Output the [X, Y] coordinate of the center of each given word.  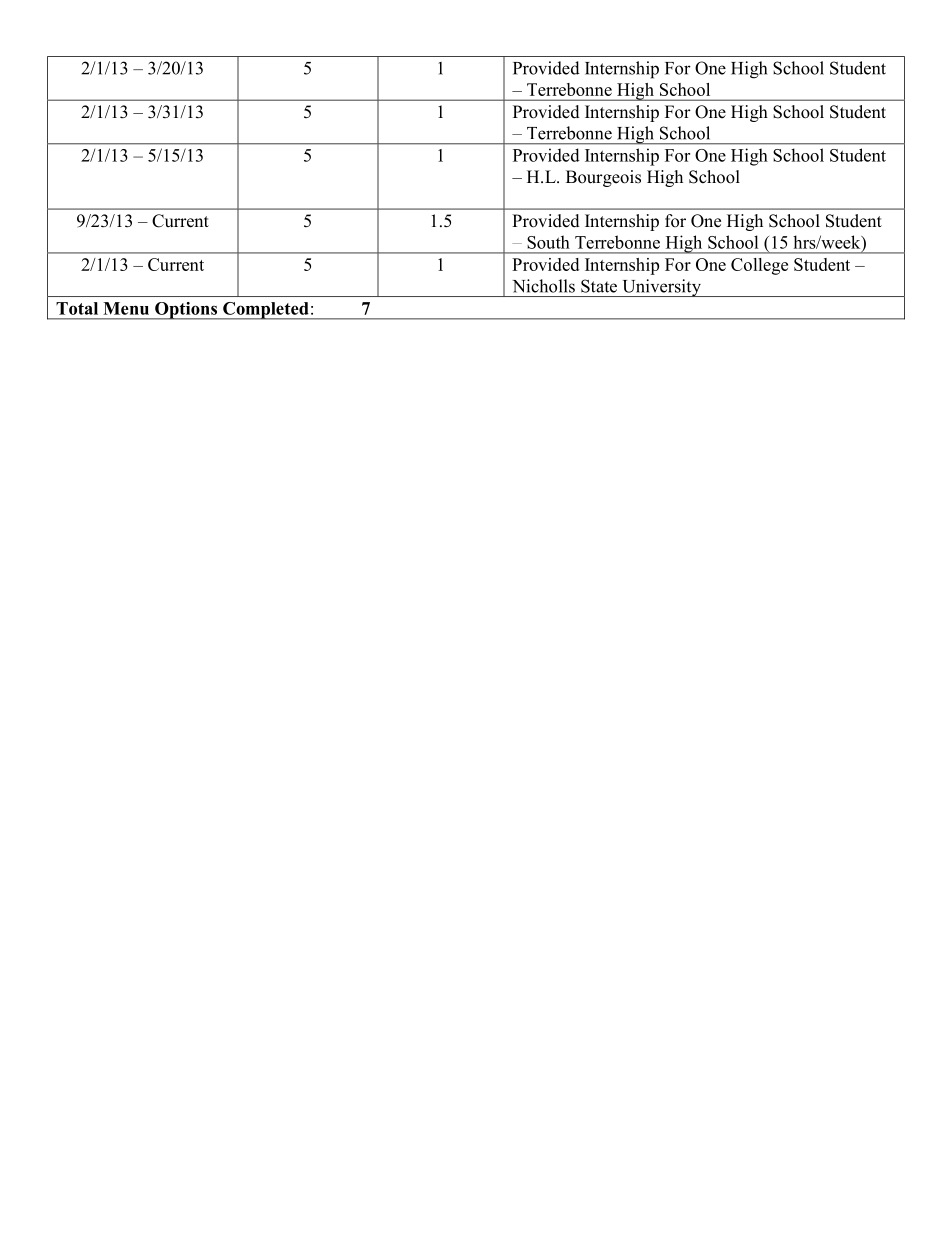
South [548, 242]
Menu [126, 308]
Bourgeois [603, 178]
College [759, 266]
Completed [266, 311]
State [599, 286]
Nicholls [543, 286]
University [661, 288]
